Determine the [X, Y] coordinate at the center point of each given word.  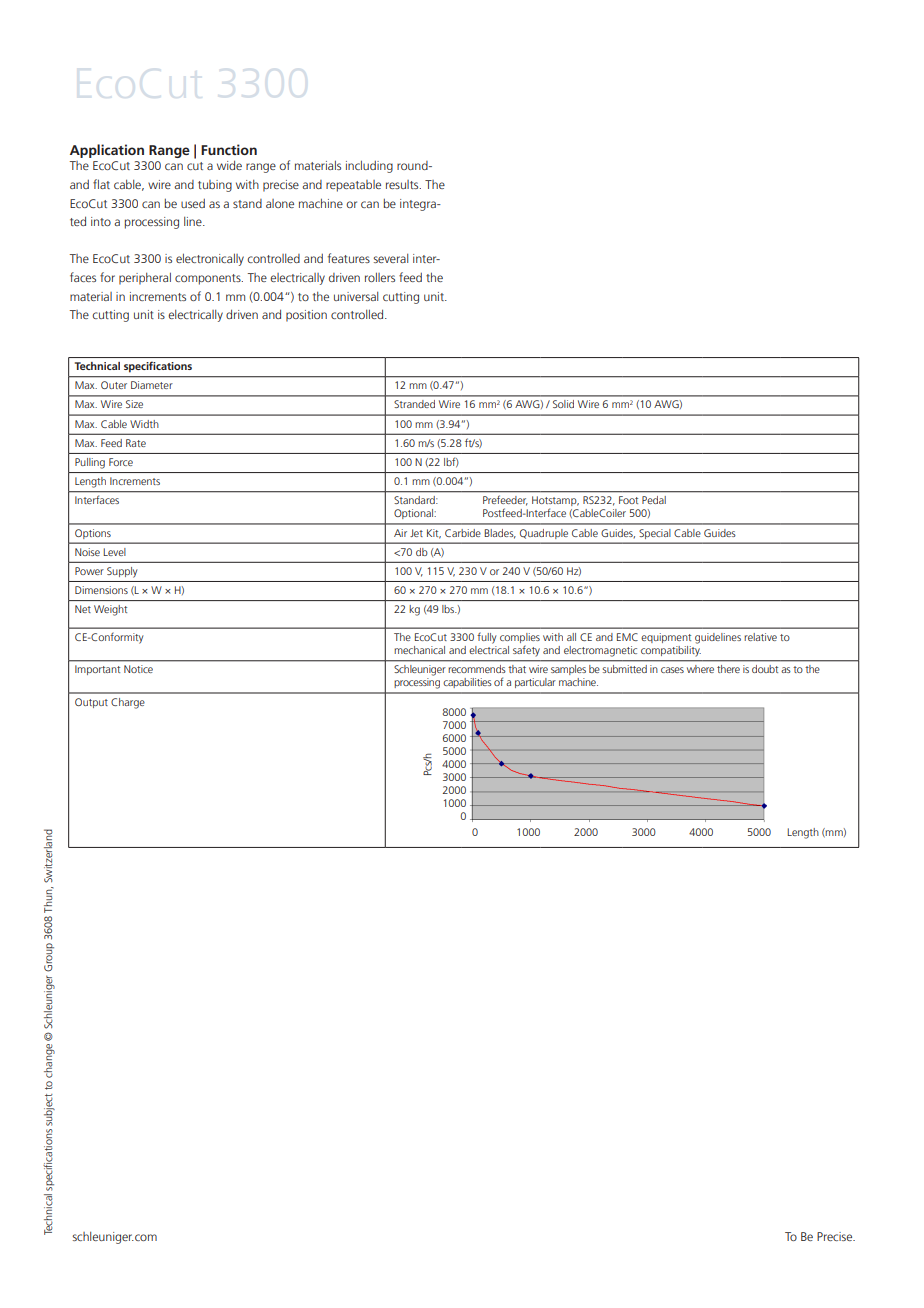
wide [229, 165]
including [369, 166]
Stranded [414, 404]
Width [144, 424]
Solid [563, 404]
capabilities [467, 683]
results [403, 184]
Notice [138, 669]
